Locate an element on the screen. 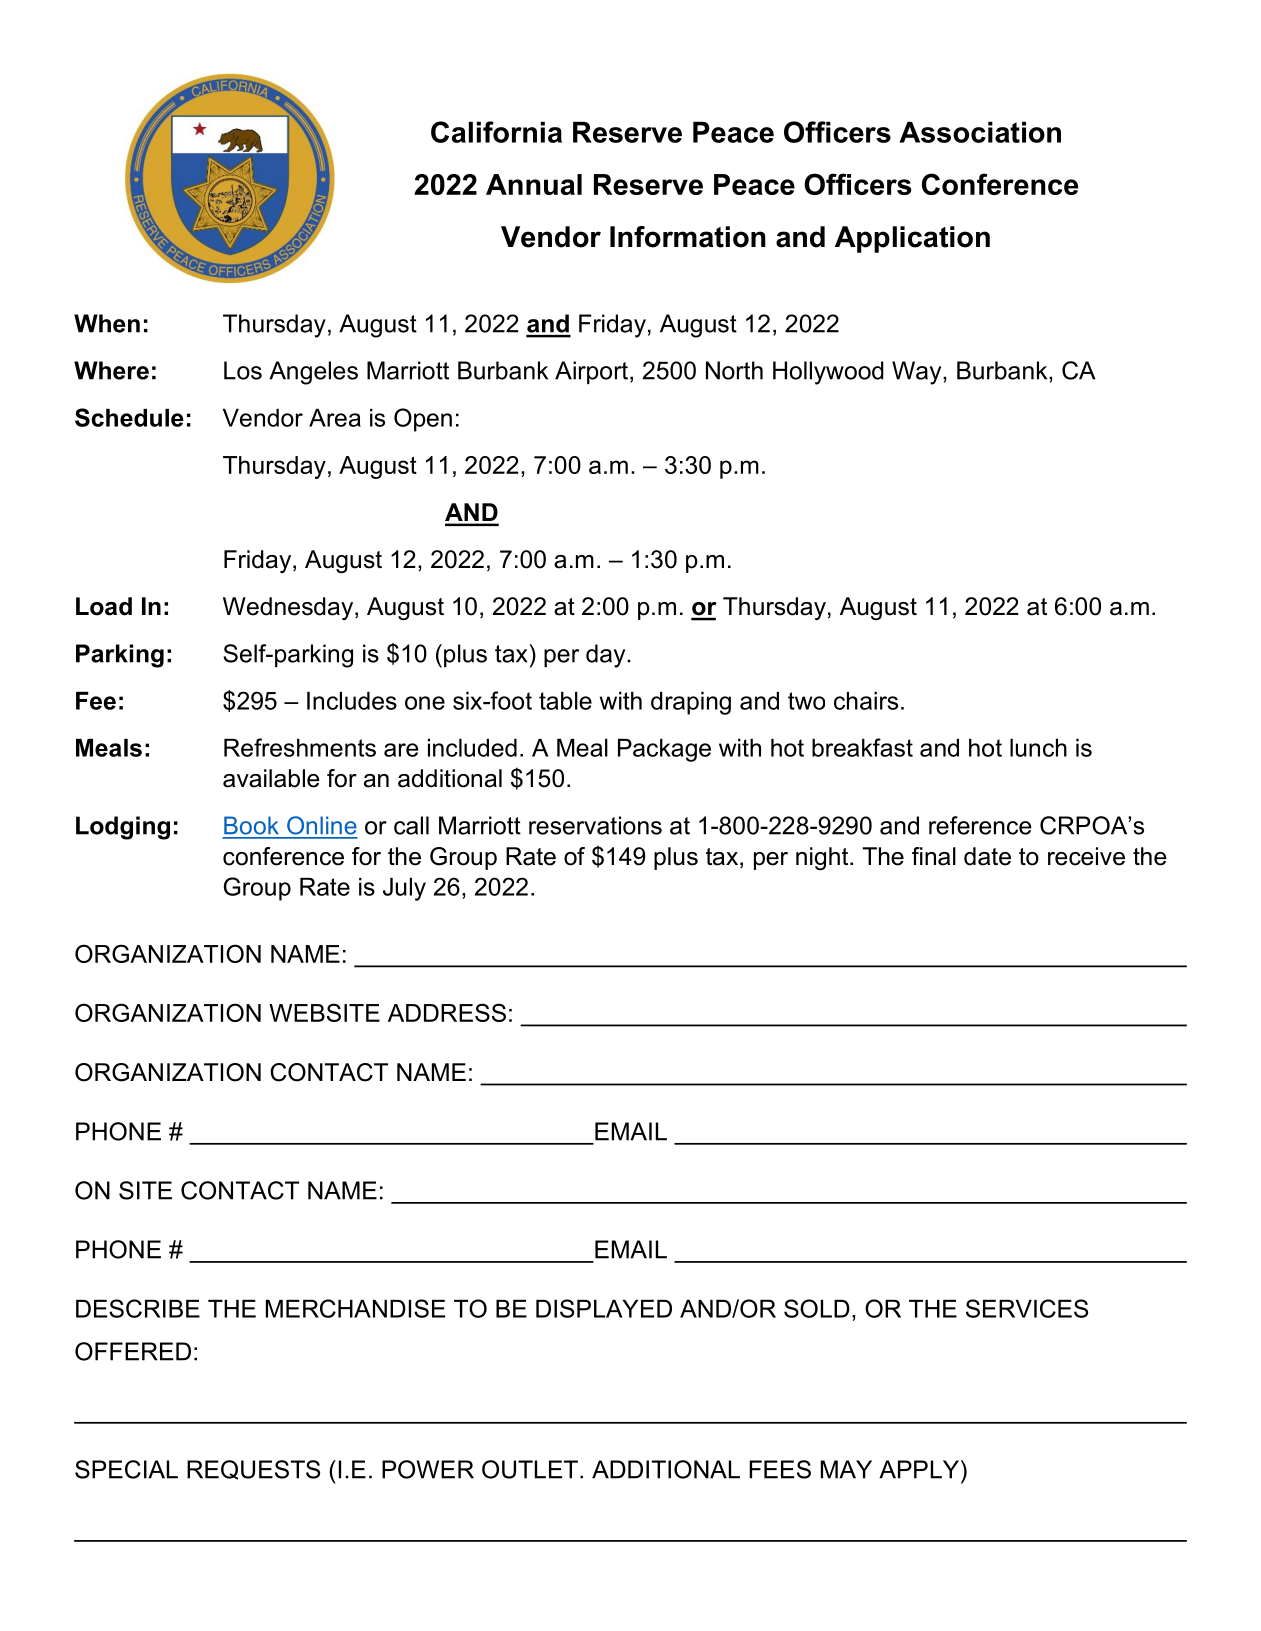 Image resolution: width=1261 pixels, height=1631 pixels. table is located at coordinates (565, 701).
